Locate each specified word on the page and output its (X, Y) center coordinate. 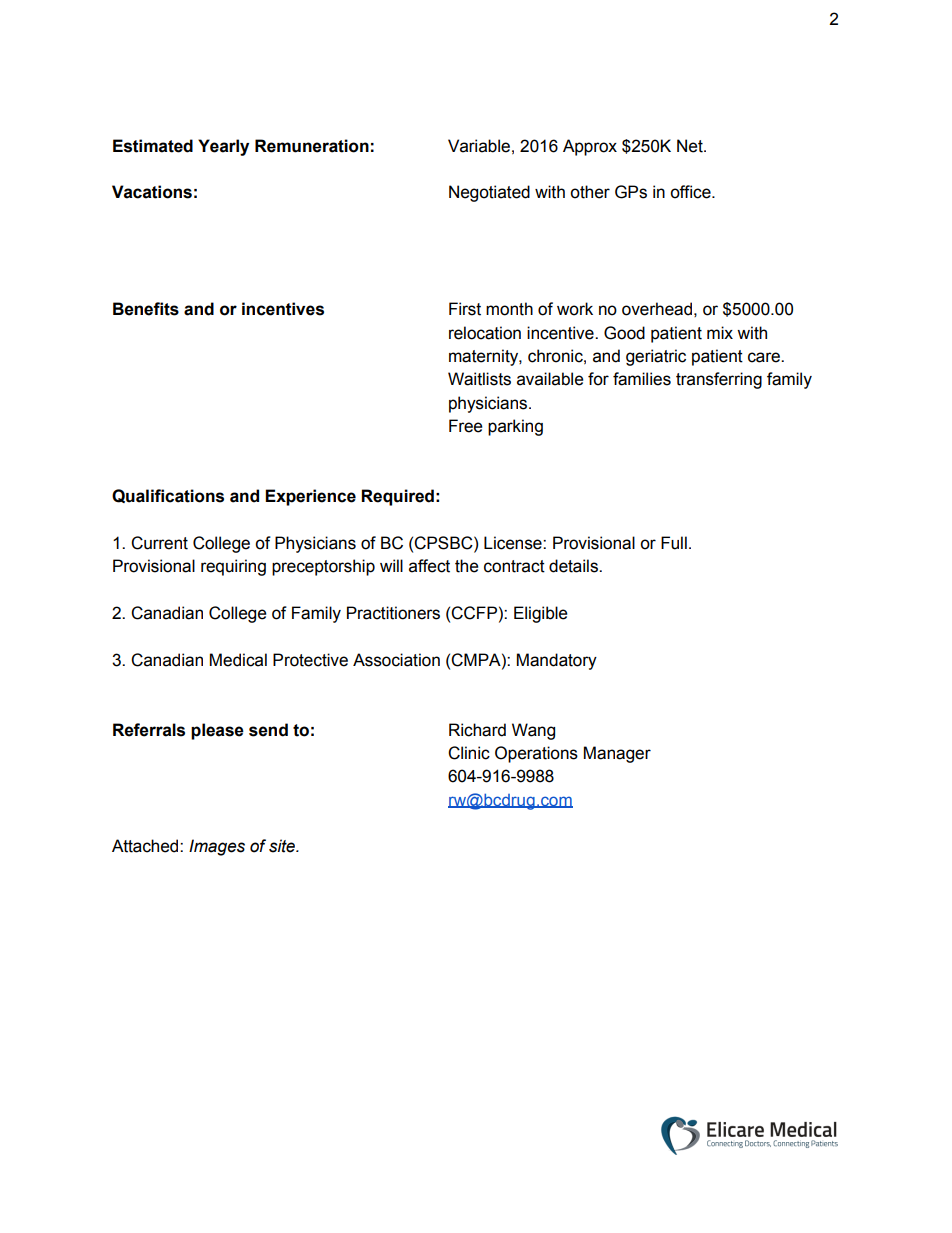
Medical (238, 660)
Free (465, 426)
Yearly (223, 147)
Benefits (146, 309)
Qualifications (168, 496)
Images (217, 847)
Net (691, 146)
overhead (657, 309)
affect (429, 566)
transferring (719, 380)
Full (674, 543)
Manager (617, 754)
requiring (233, 567)
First (465, 309)
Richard (477, 730)
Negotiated (489, 193)
